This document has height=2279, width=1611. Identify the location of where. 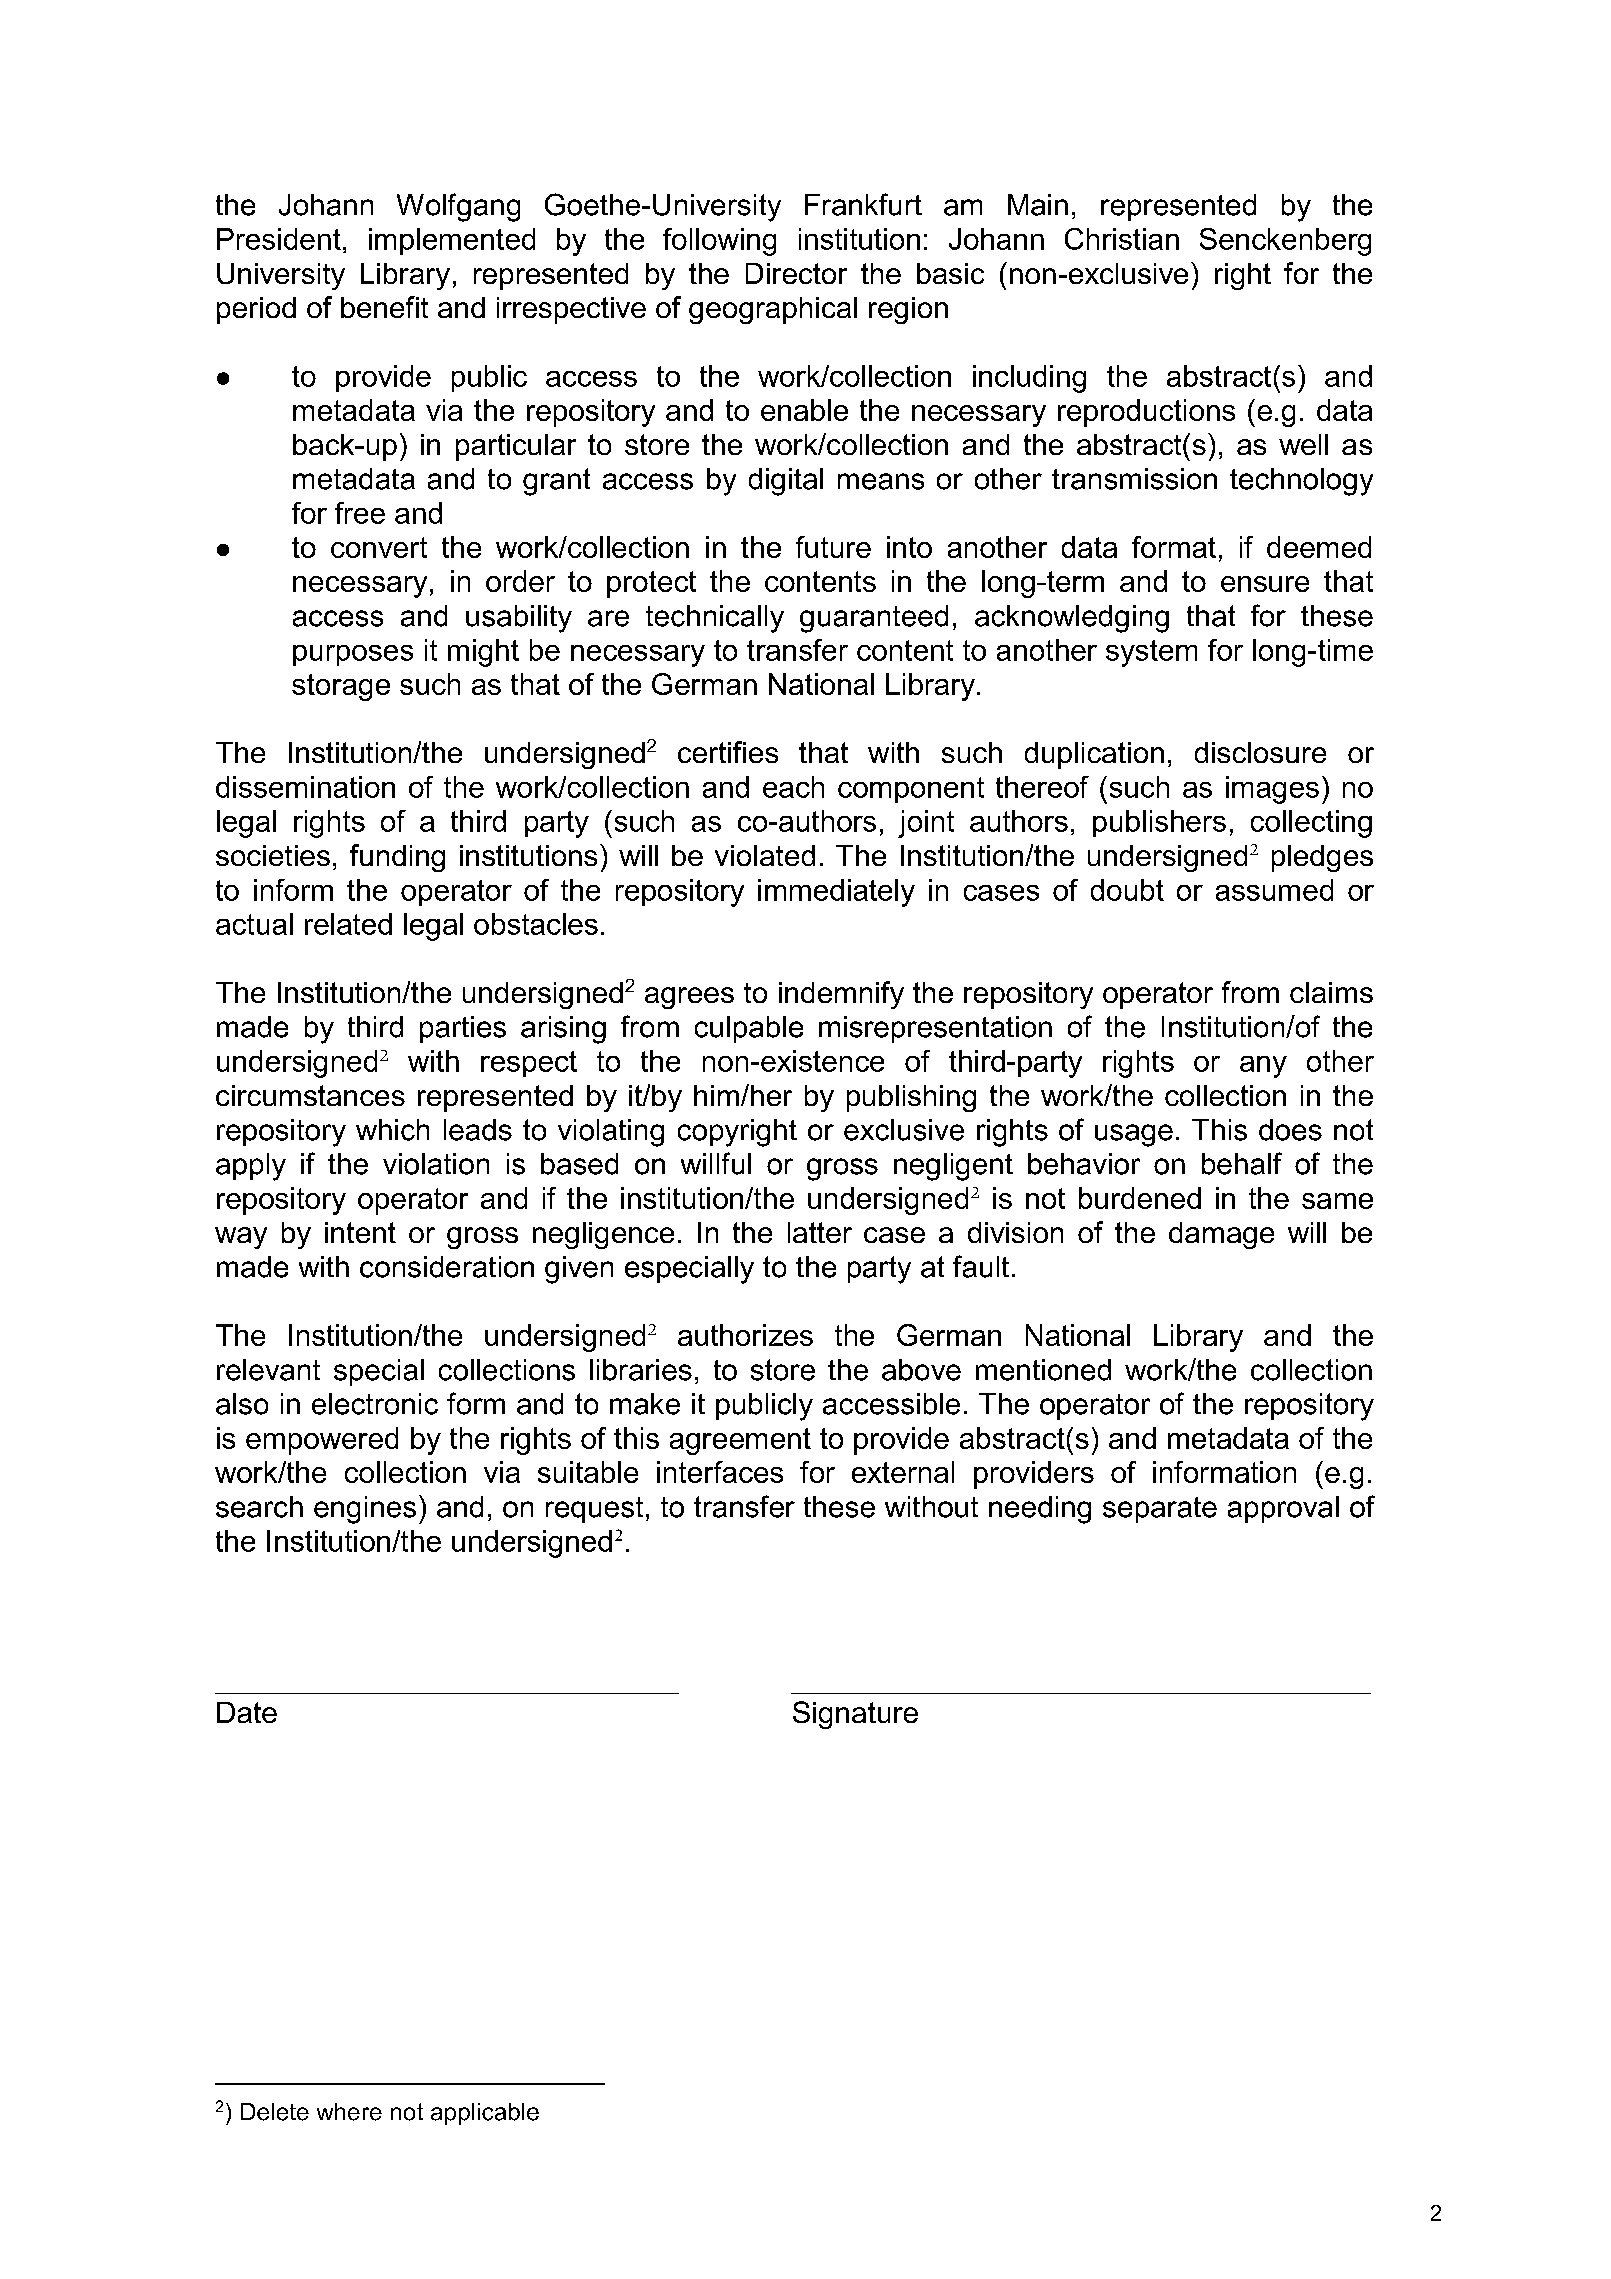
(349, 2112).
